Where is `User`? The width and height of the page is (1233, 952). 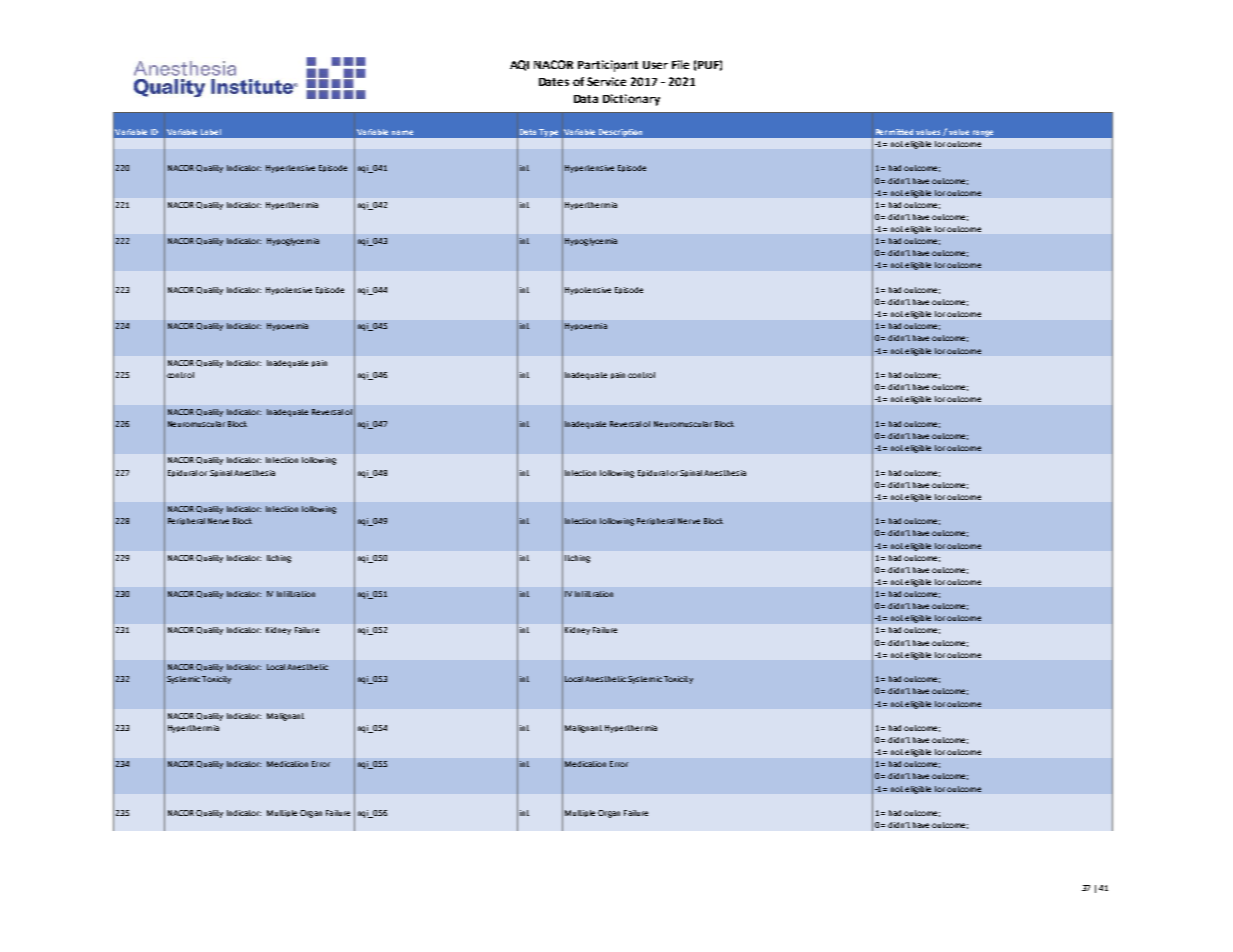
User is located at coordinates (655, 65).
